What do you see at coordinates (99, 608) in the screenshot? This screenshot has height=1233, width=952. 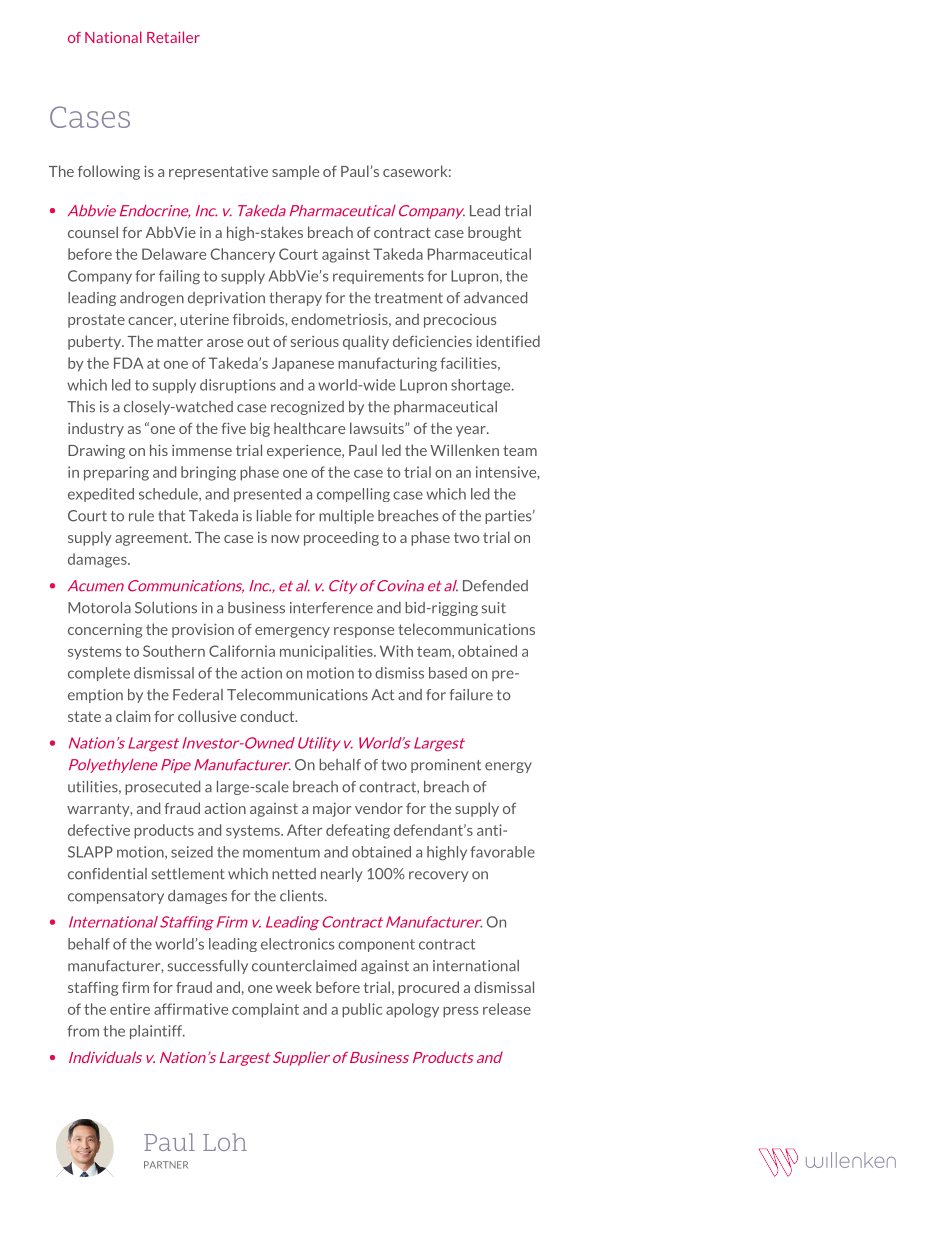 I see `Motorola` at bounding box center [99, 608].
